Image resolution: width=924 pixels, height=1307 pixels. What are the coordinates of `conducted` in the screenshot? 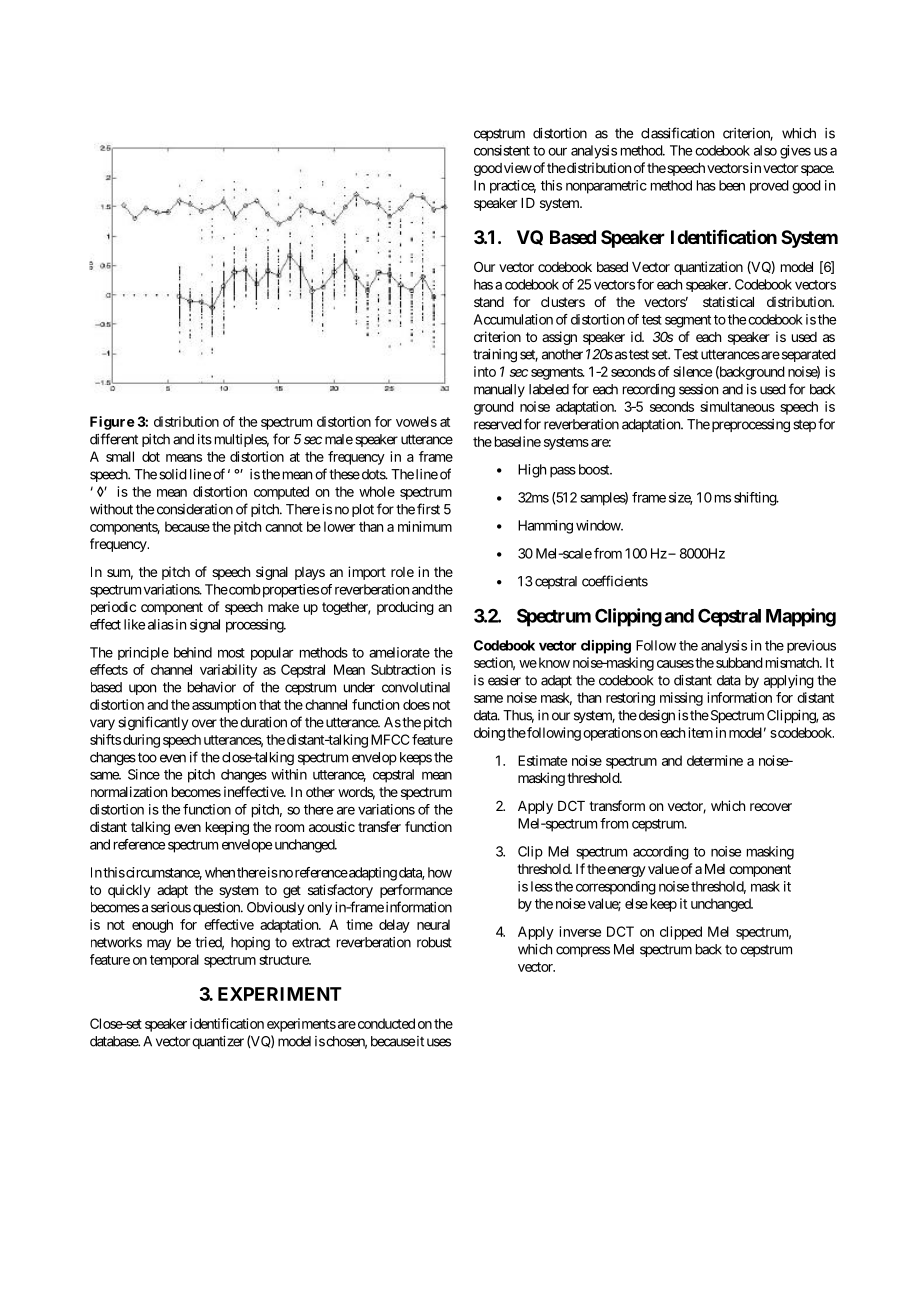 It's located at (385, 1023).
